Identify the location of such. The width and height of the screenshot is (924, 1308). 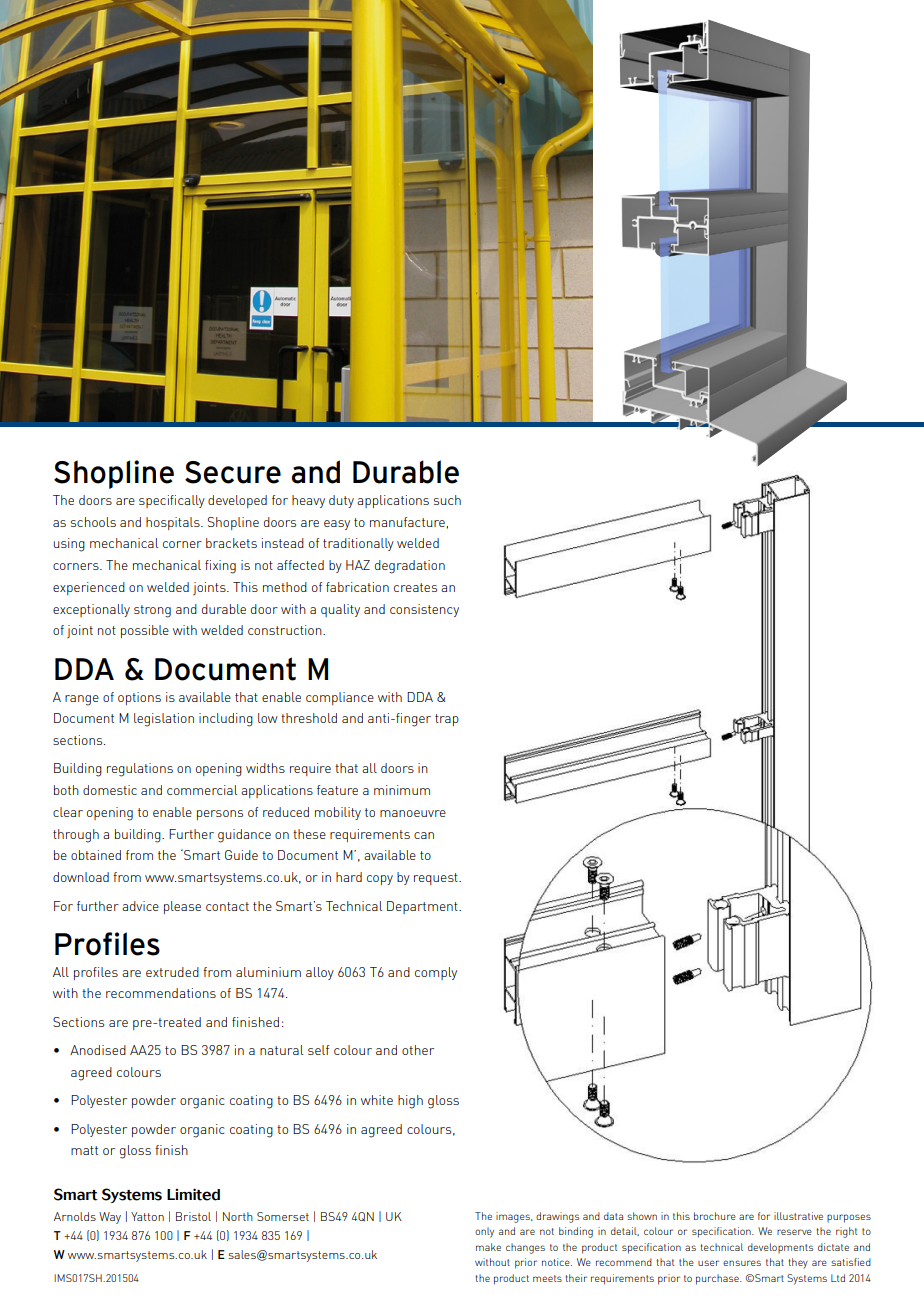
(447, 500).
